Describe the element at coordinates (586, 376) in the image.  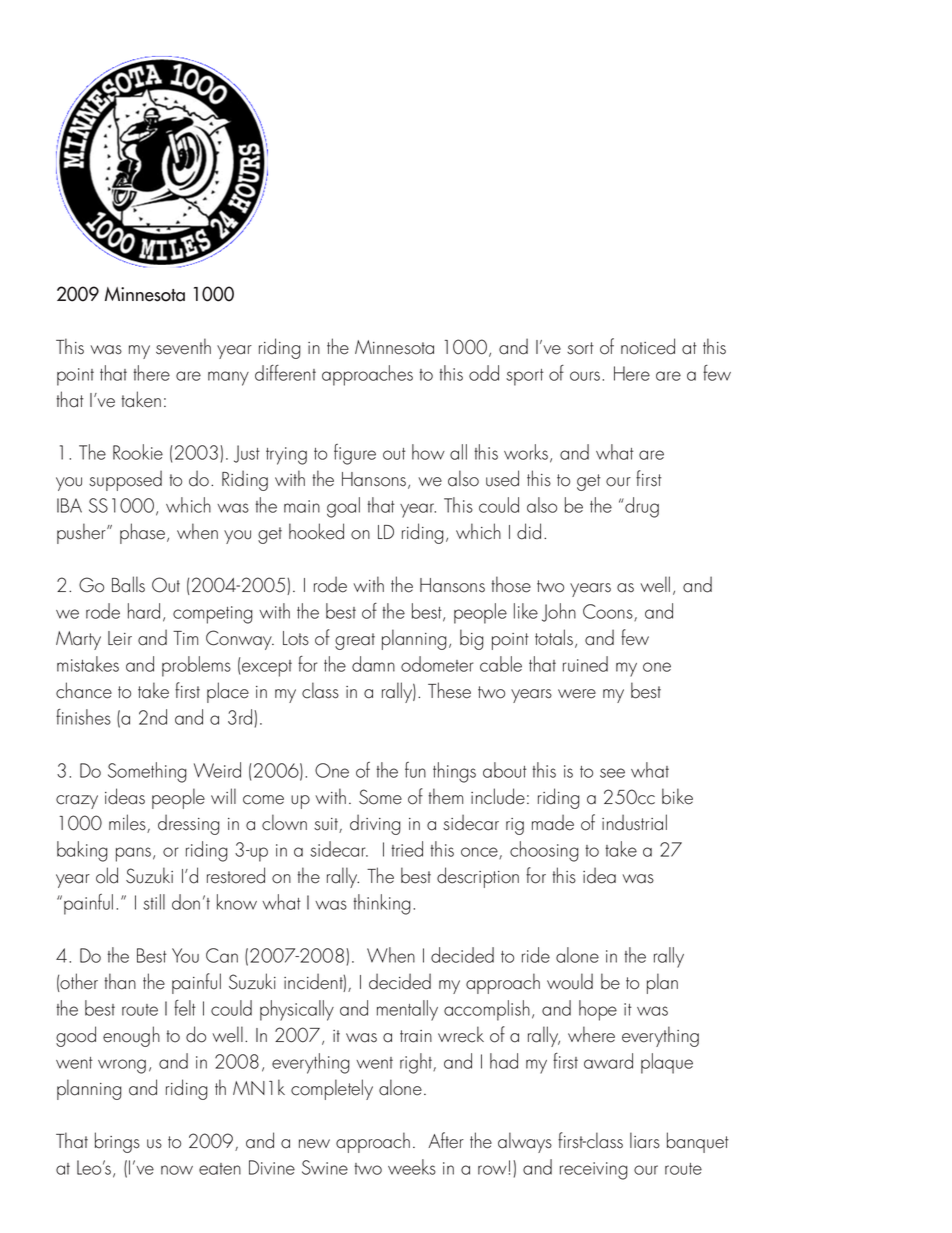
I see `ours` at that location.
